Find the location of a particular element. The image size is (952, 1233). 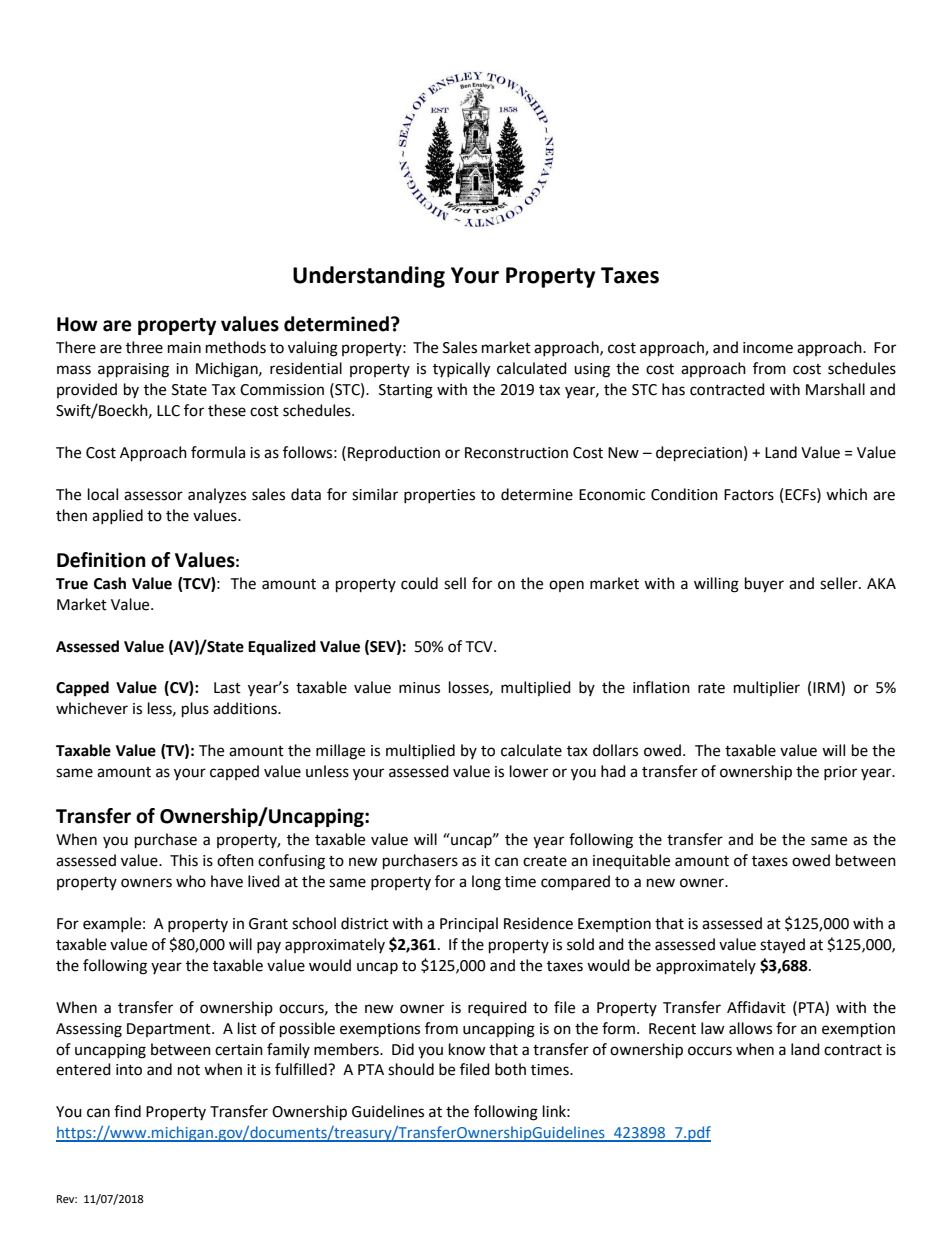

minus is located at coordinates (419, 688).
